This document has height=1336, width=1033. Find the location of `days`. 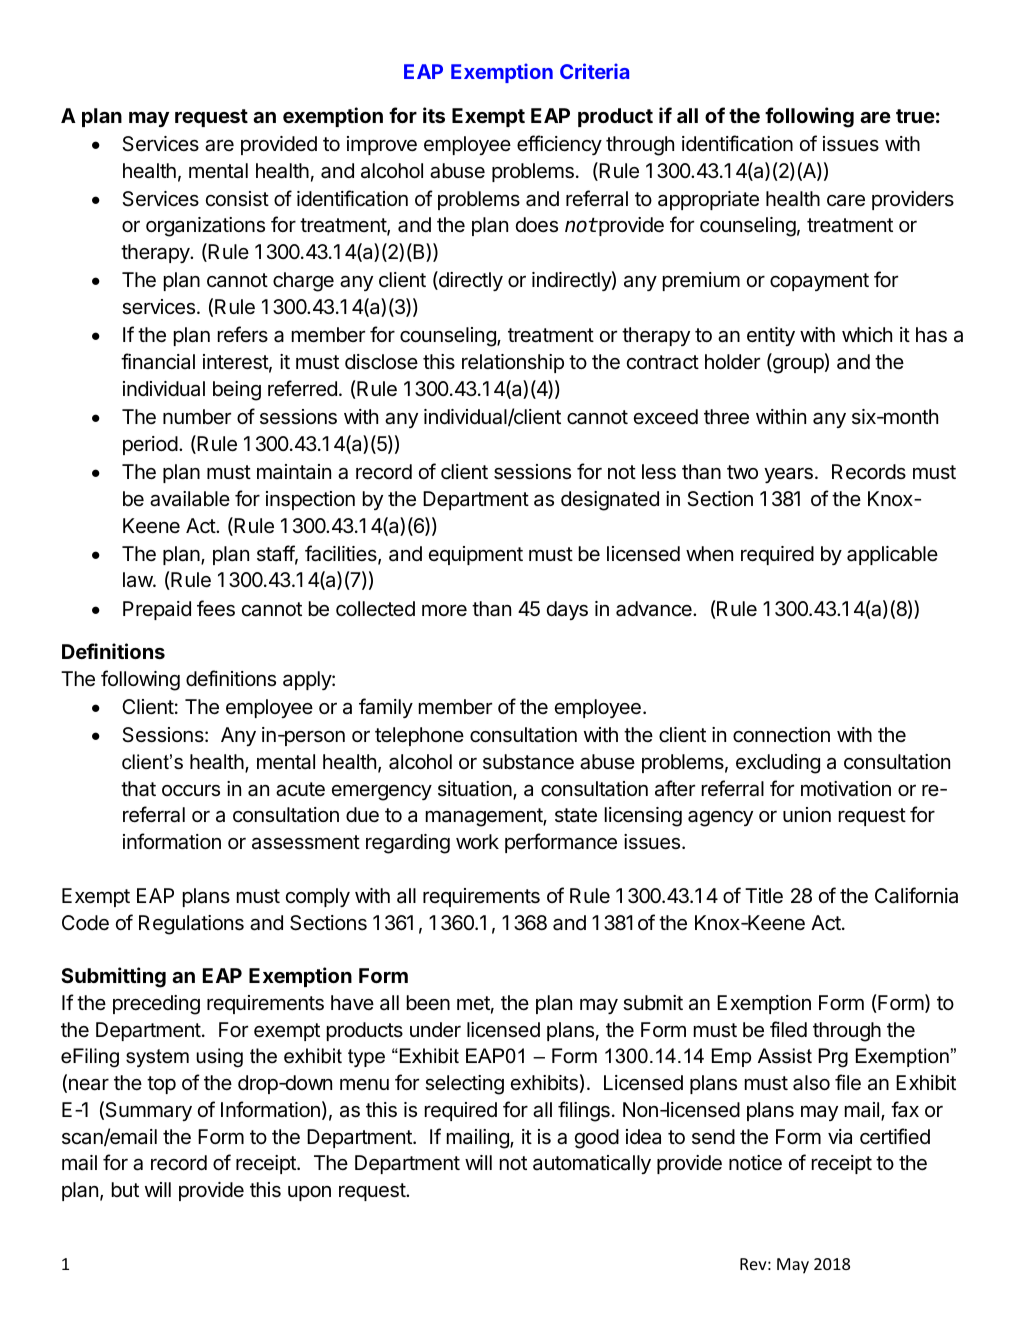

days is located at coordinates (567, 610).
